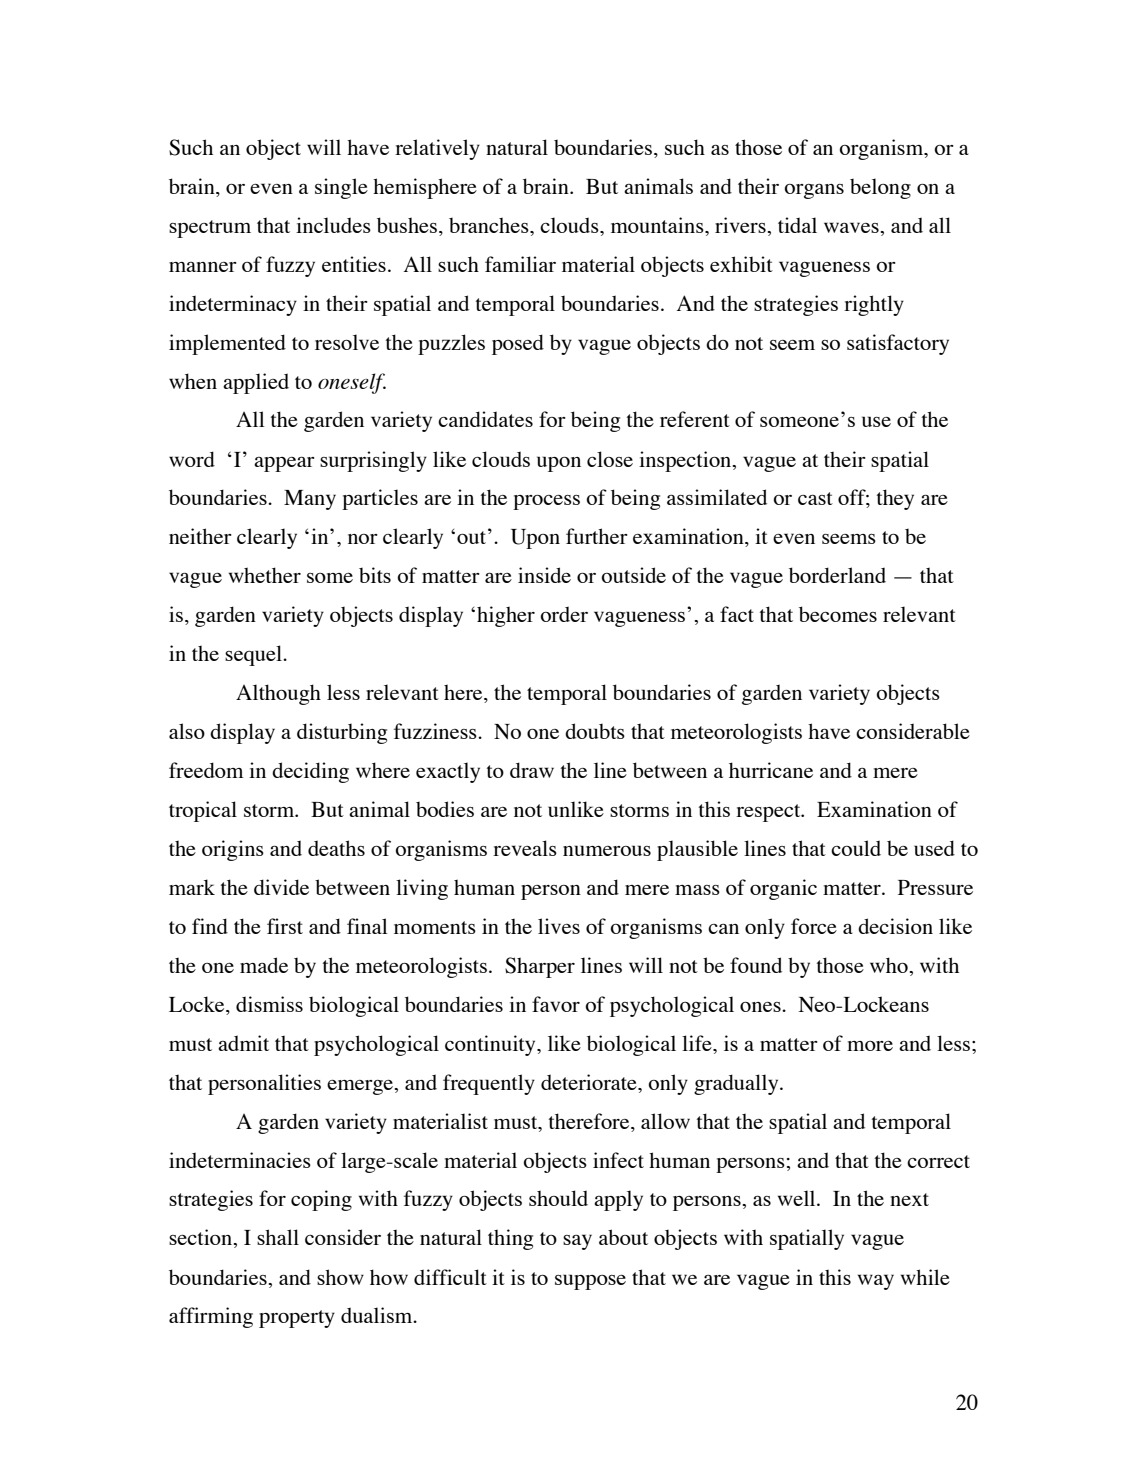 The image size is (1147, 1484). What do you see at coordinates (265, 575) in the page?
I see `whether` at bounding box center [265, 575].
